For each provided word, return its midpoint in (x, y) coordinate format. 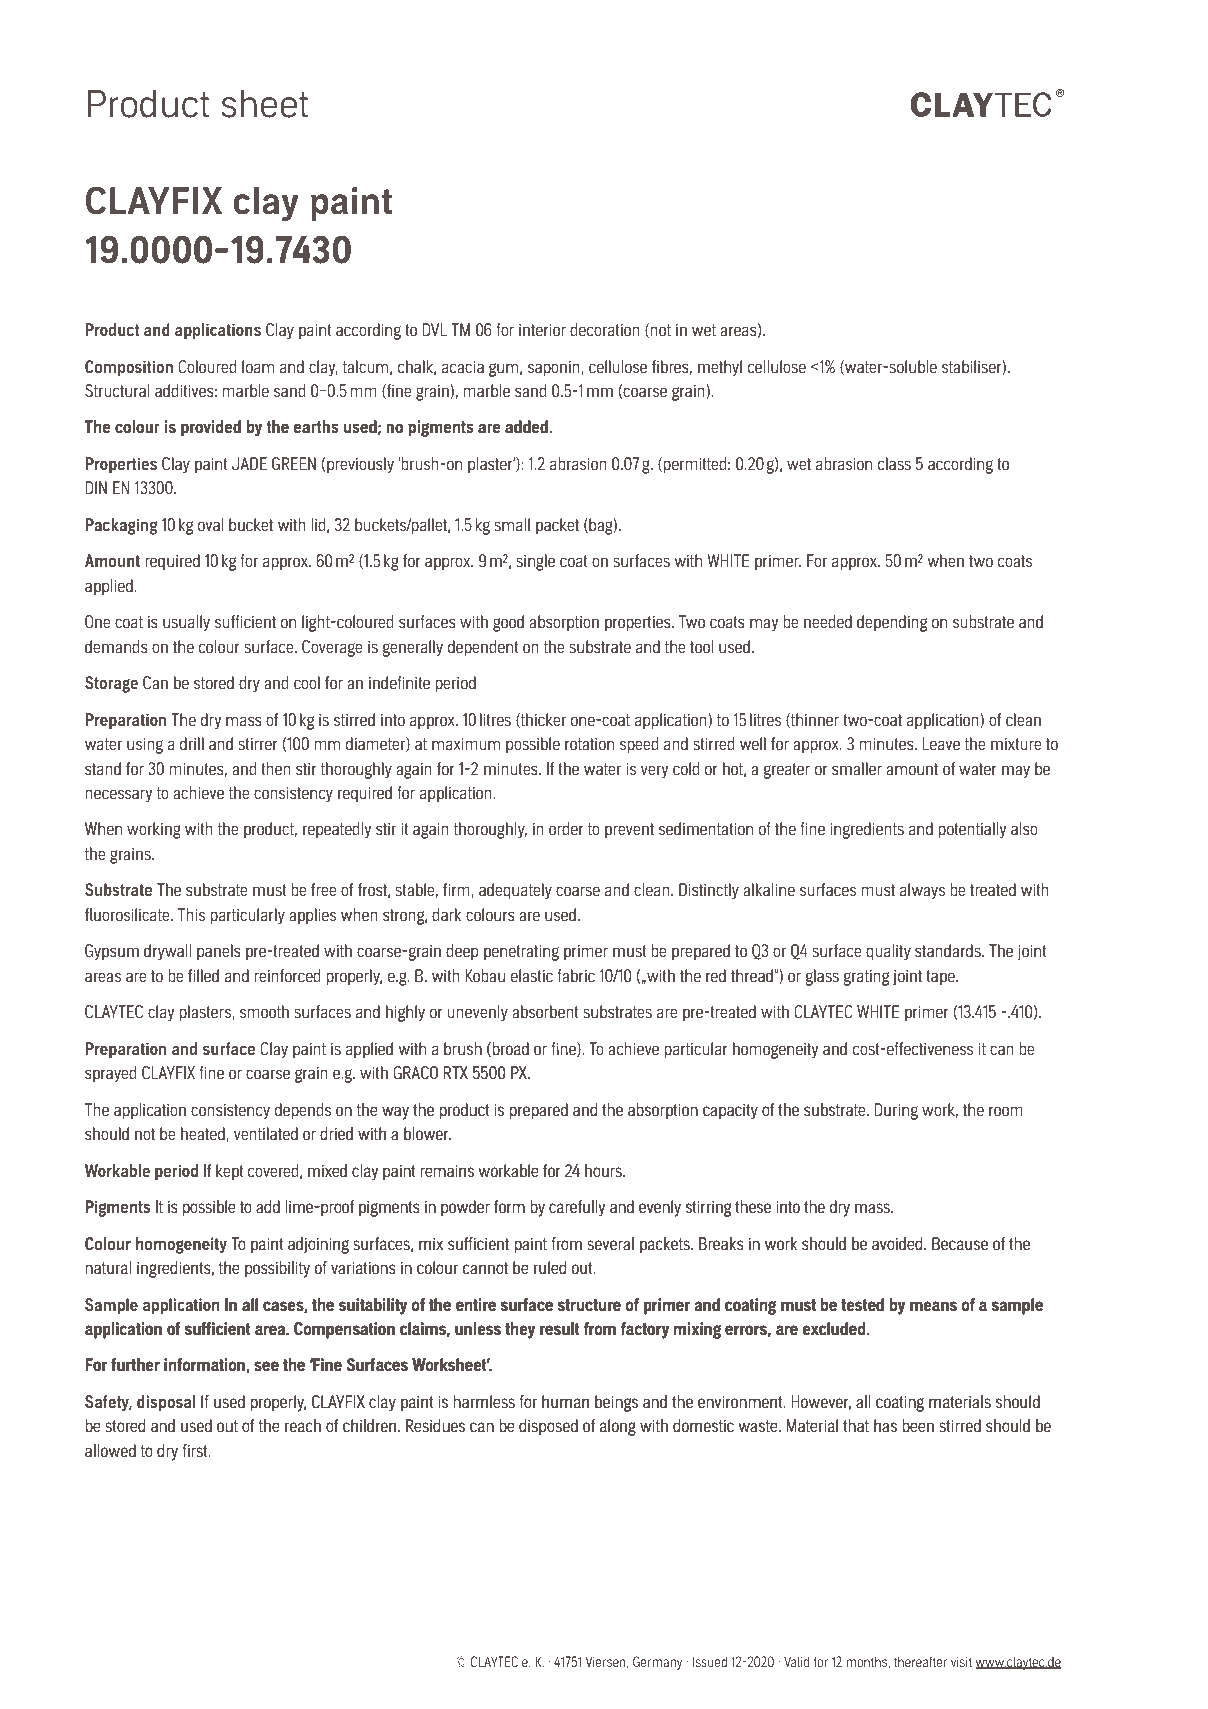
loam (258, 366)
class (894, 463)
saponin (555, 369)
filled (203, 975)
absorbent (545, 1011)
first (196, 1450)
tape (941, 978)
